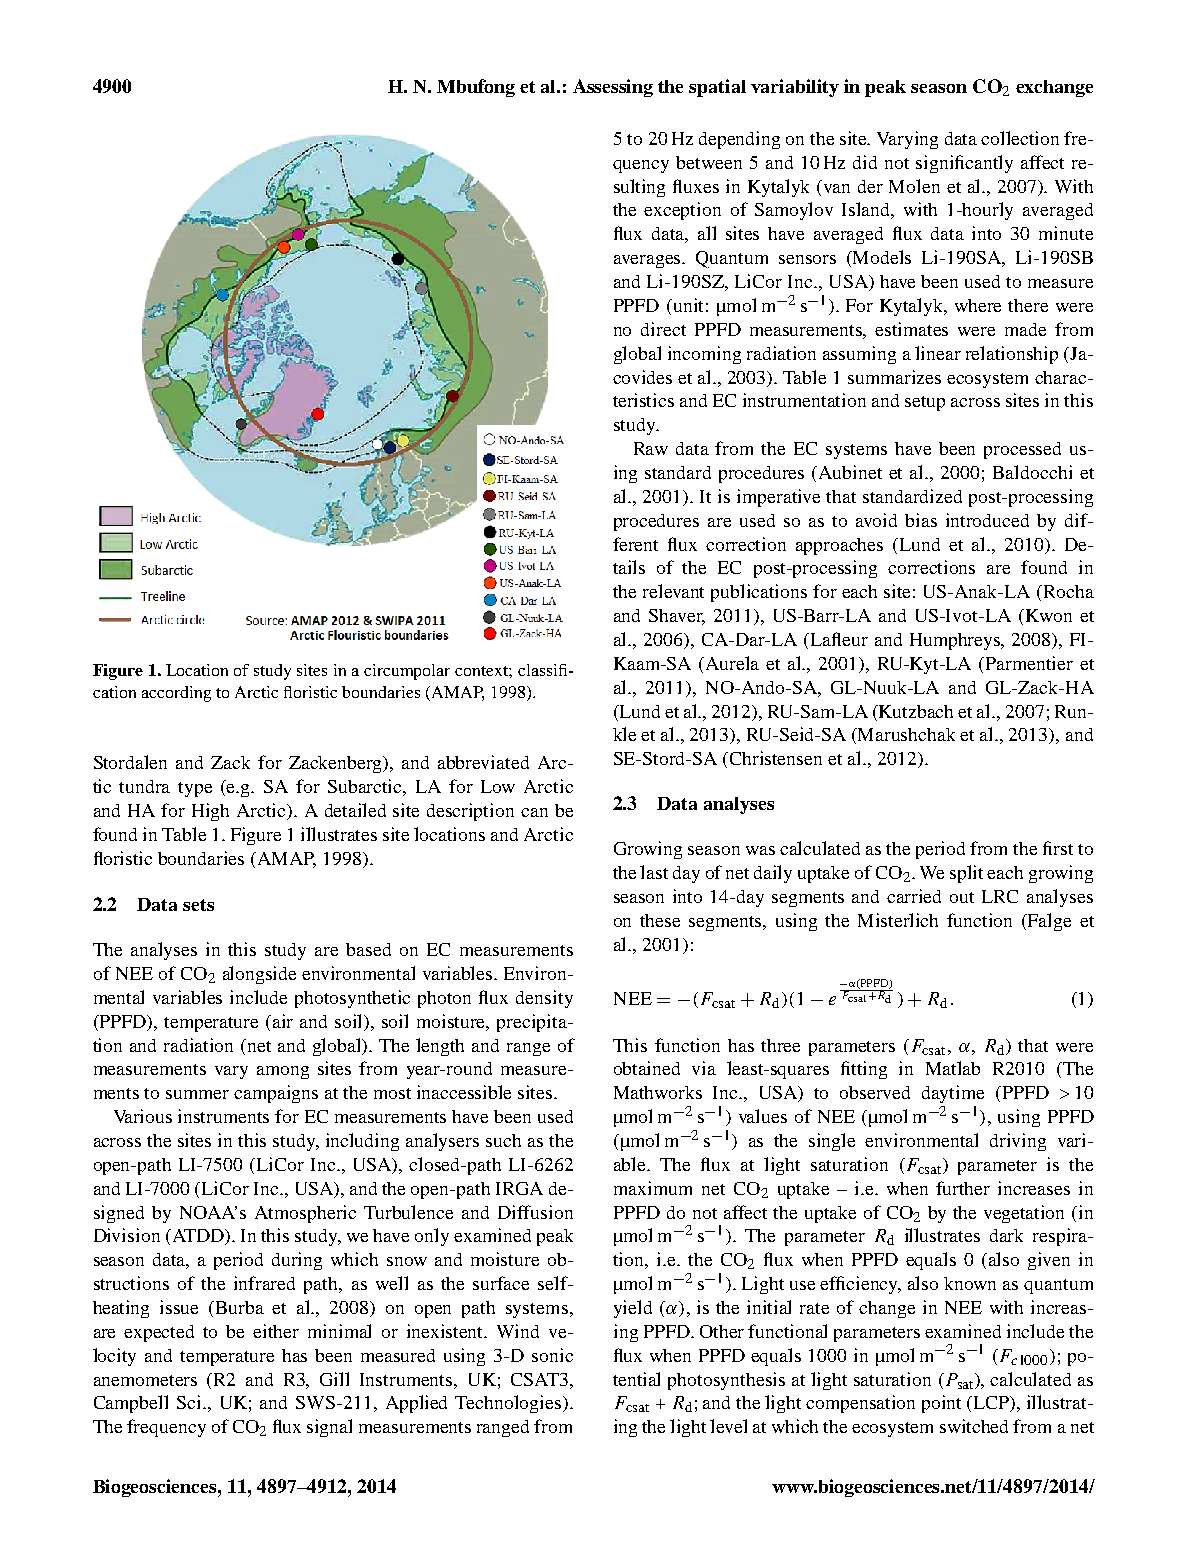 The height and width of the screenshot is (1567, 1188). Describe the element at coordinates (717, 88) in the screenshot. I see `spatial` at that location.
